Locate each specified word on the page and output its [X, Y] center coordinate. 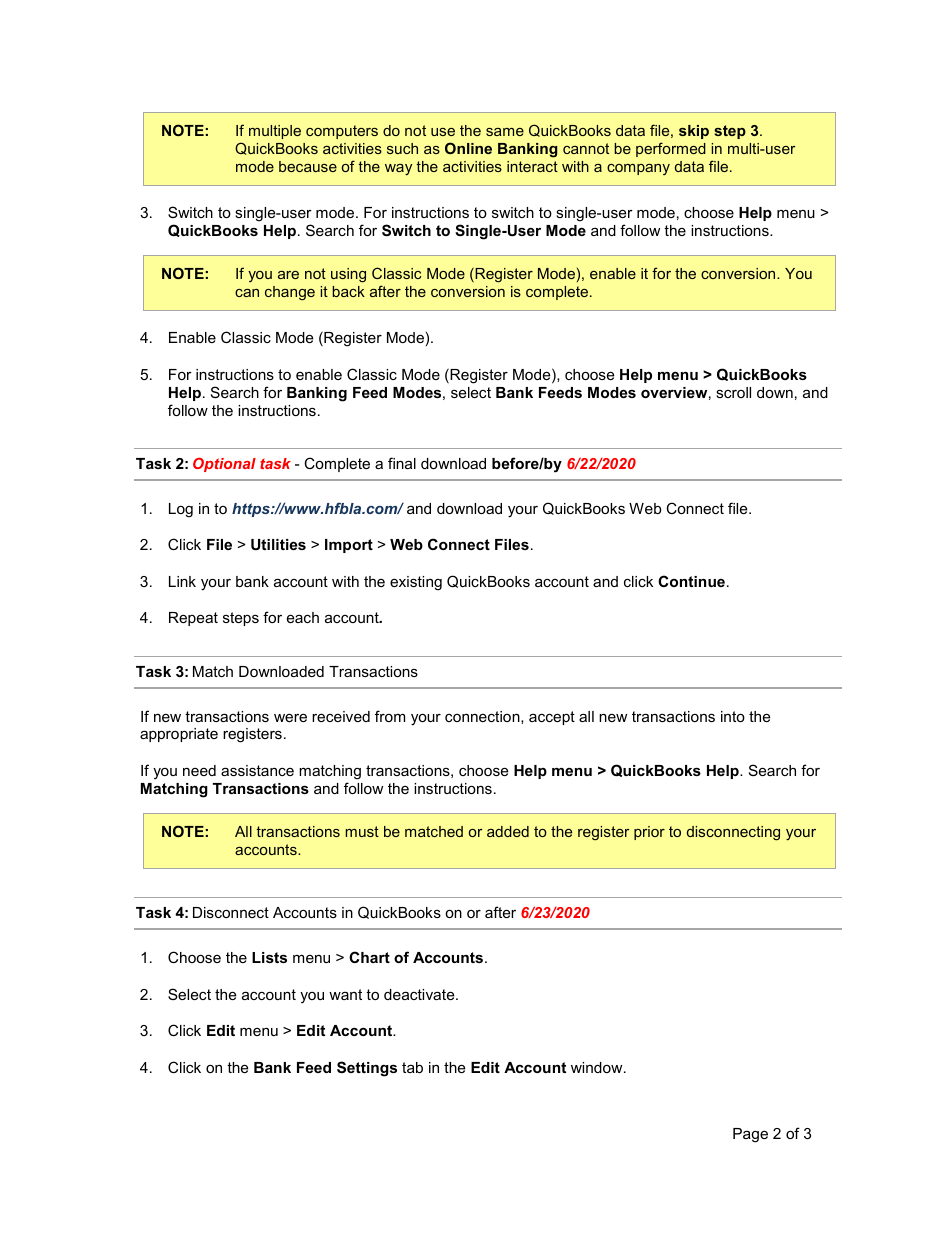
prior [649, 833]
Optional [224, 465]
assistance [257, 770]
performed [671, 149]
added [508, 831]
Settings [367, 1069]
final [402, 463]
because [308, 166]
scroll [733, 392]
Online [468, 148]
